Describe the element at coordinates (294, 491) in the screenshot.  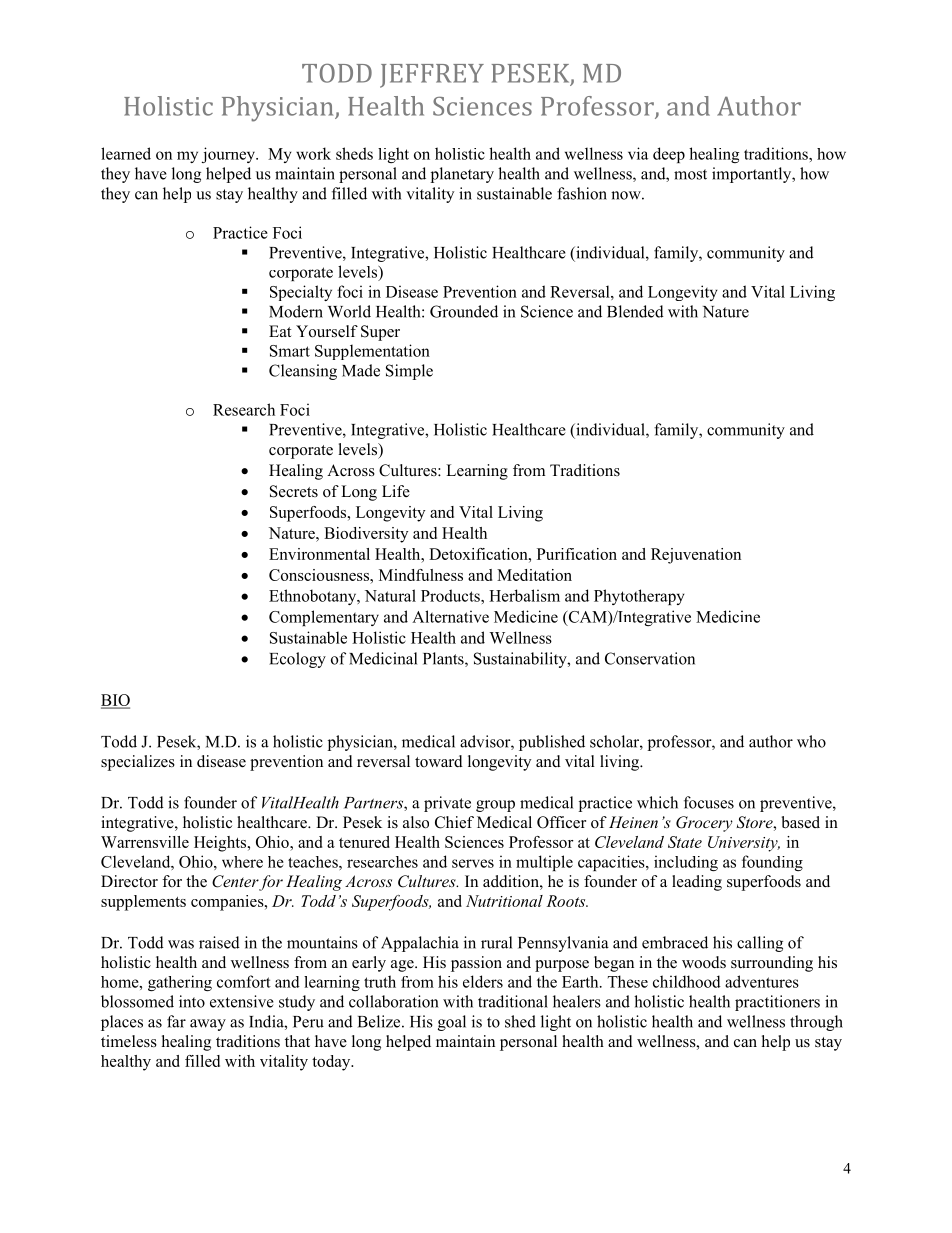
I see `Secrets` at that location.
